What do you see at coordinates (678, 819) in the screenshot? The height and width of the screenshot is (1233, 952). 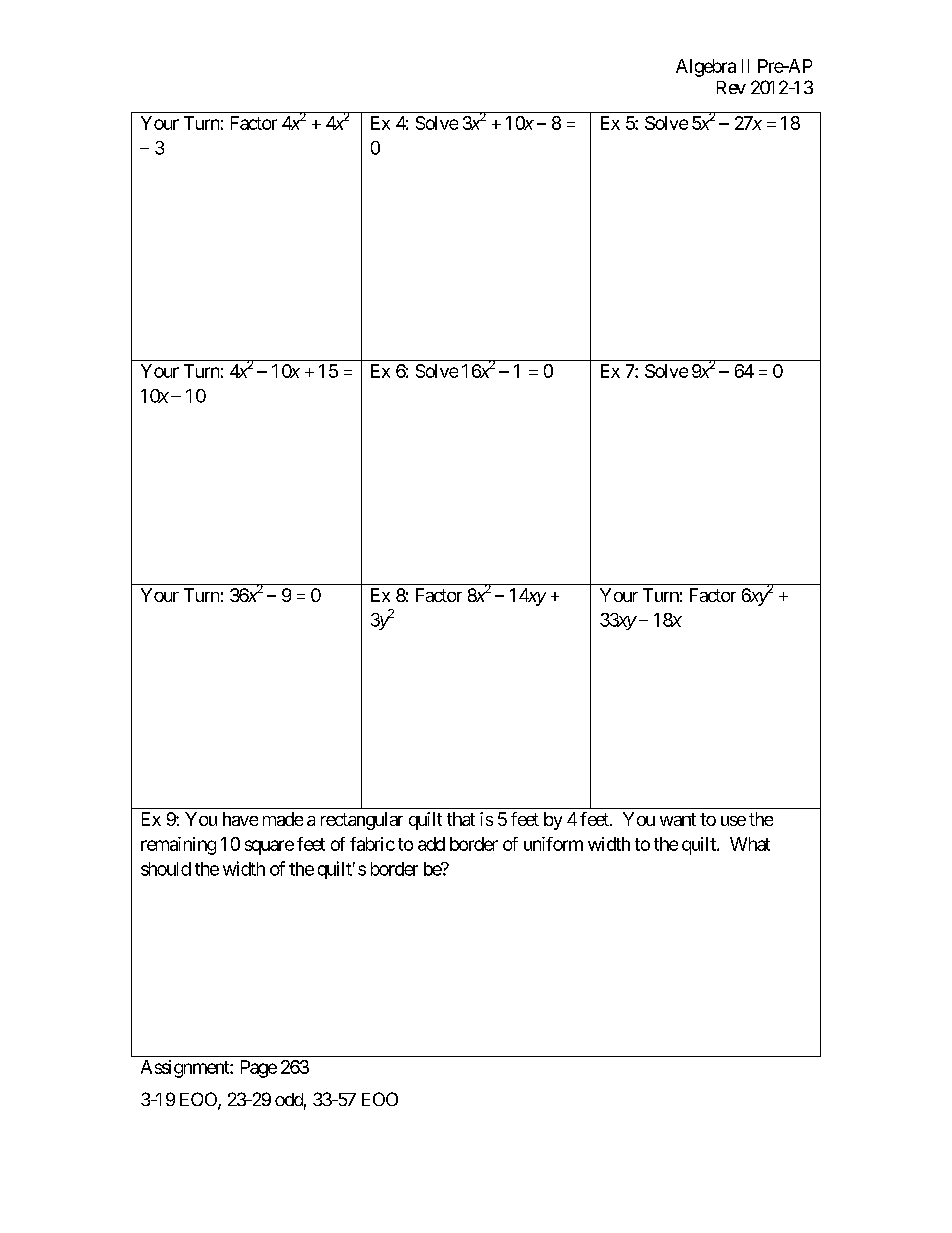 I see `want` at bounding box center [678, 819].
